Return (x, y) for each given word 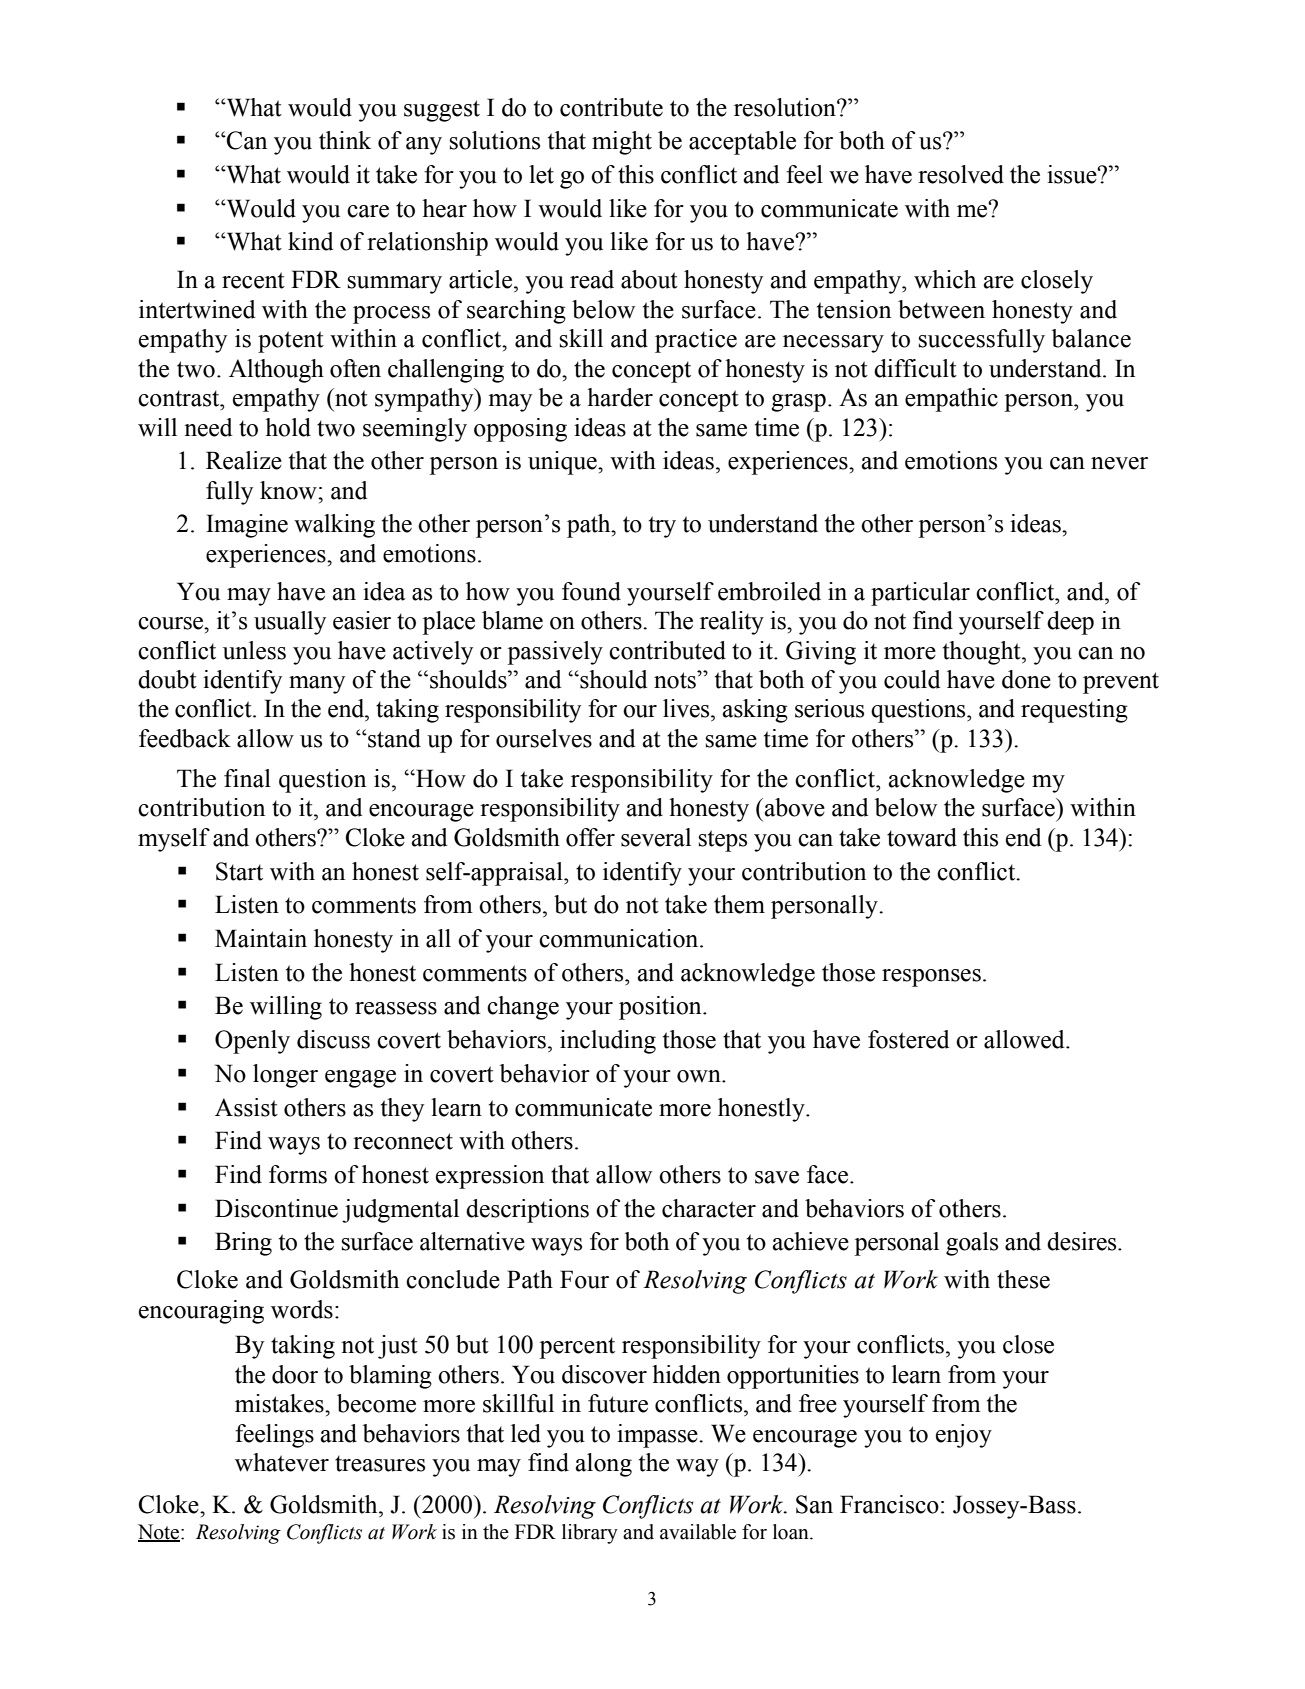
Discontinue (276, 1208)
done (1026, 679)
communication (620, 938)
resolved (961, 174)
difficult (915, 368)
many (317, 685)
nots (676, 680)
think (345, 140)
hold (288, 427)
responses (931, 978)
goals (972, 1244)
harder (620, 397)
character (709, 1208)
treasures (380, 1463)
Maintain (261, 938)
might (622, 143)
